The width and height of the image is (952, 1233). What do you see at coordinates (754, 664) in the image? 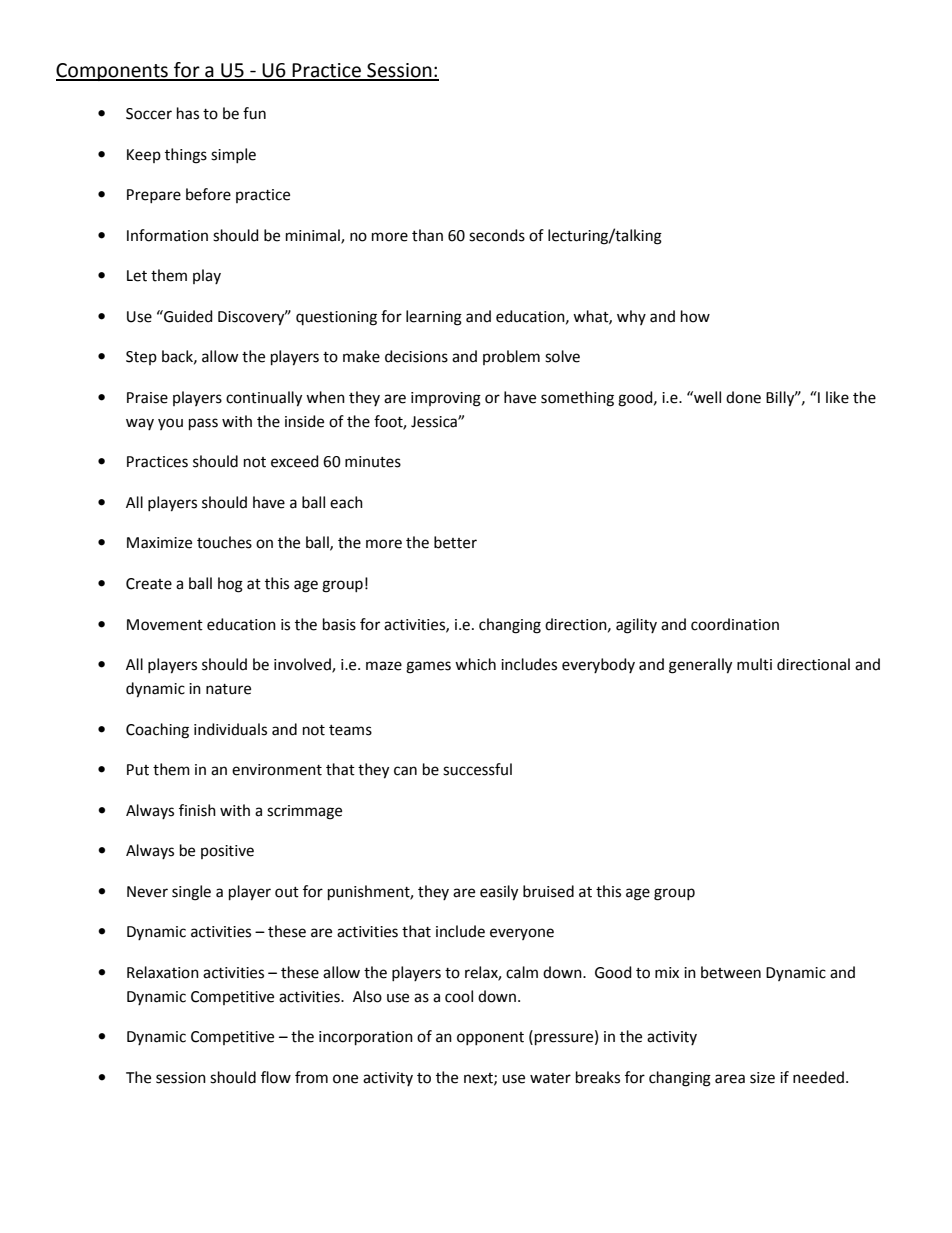
I see `multi` at bounding box center [754, 664].
